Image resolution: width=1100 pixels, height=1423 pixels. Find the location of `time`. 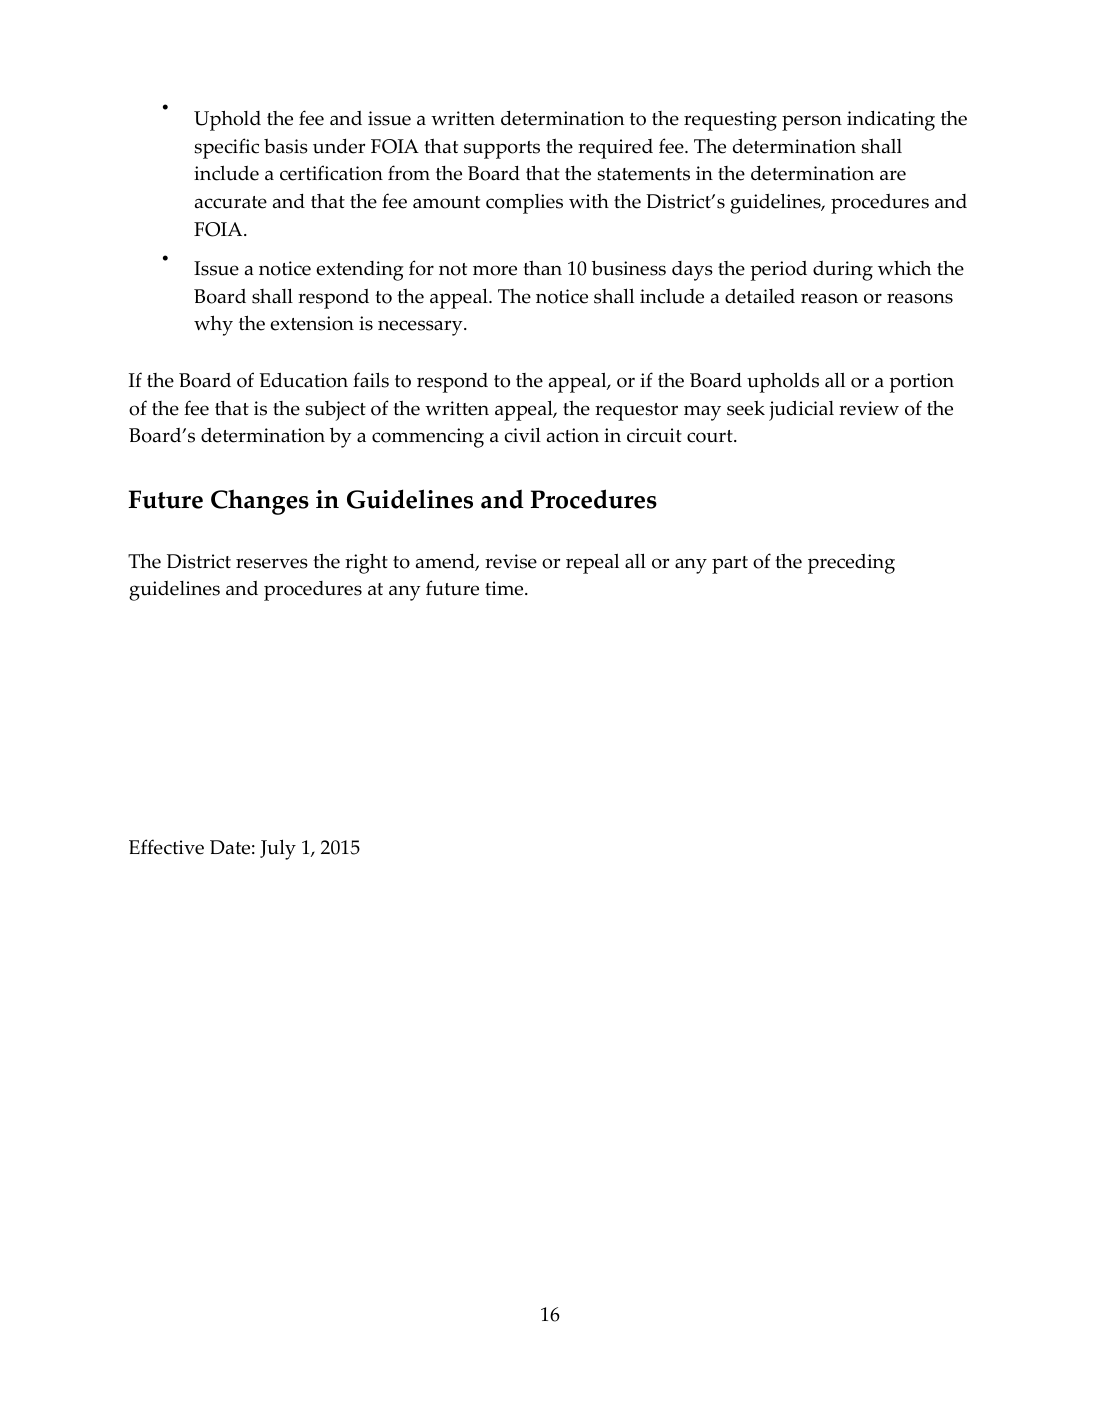

time is located at coordinates (505, 588).
